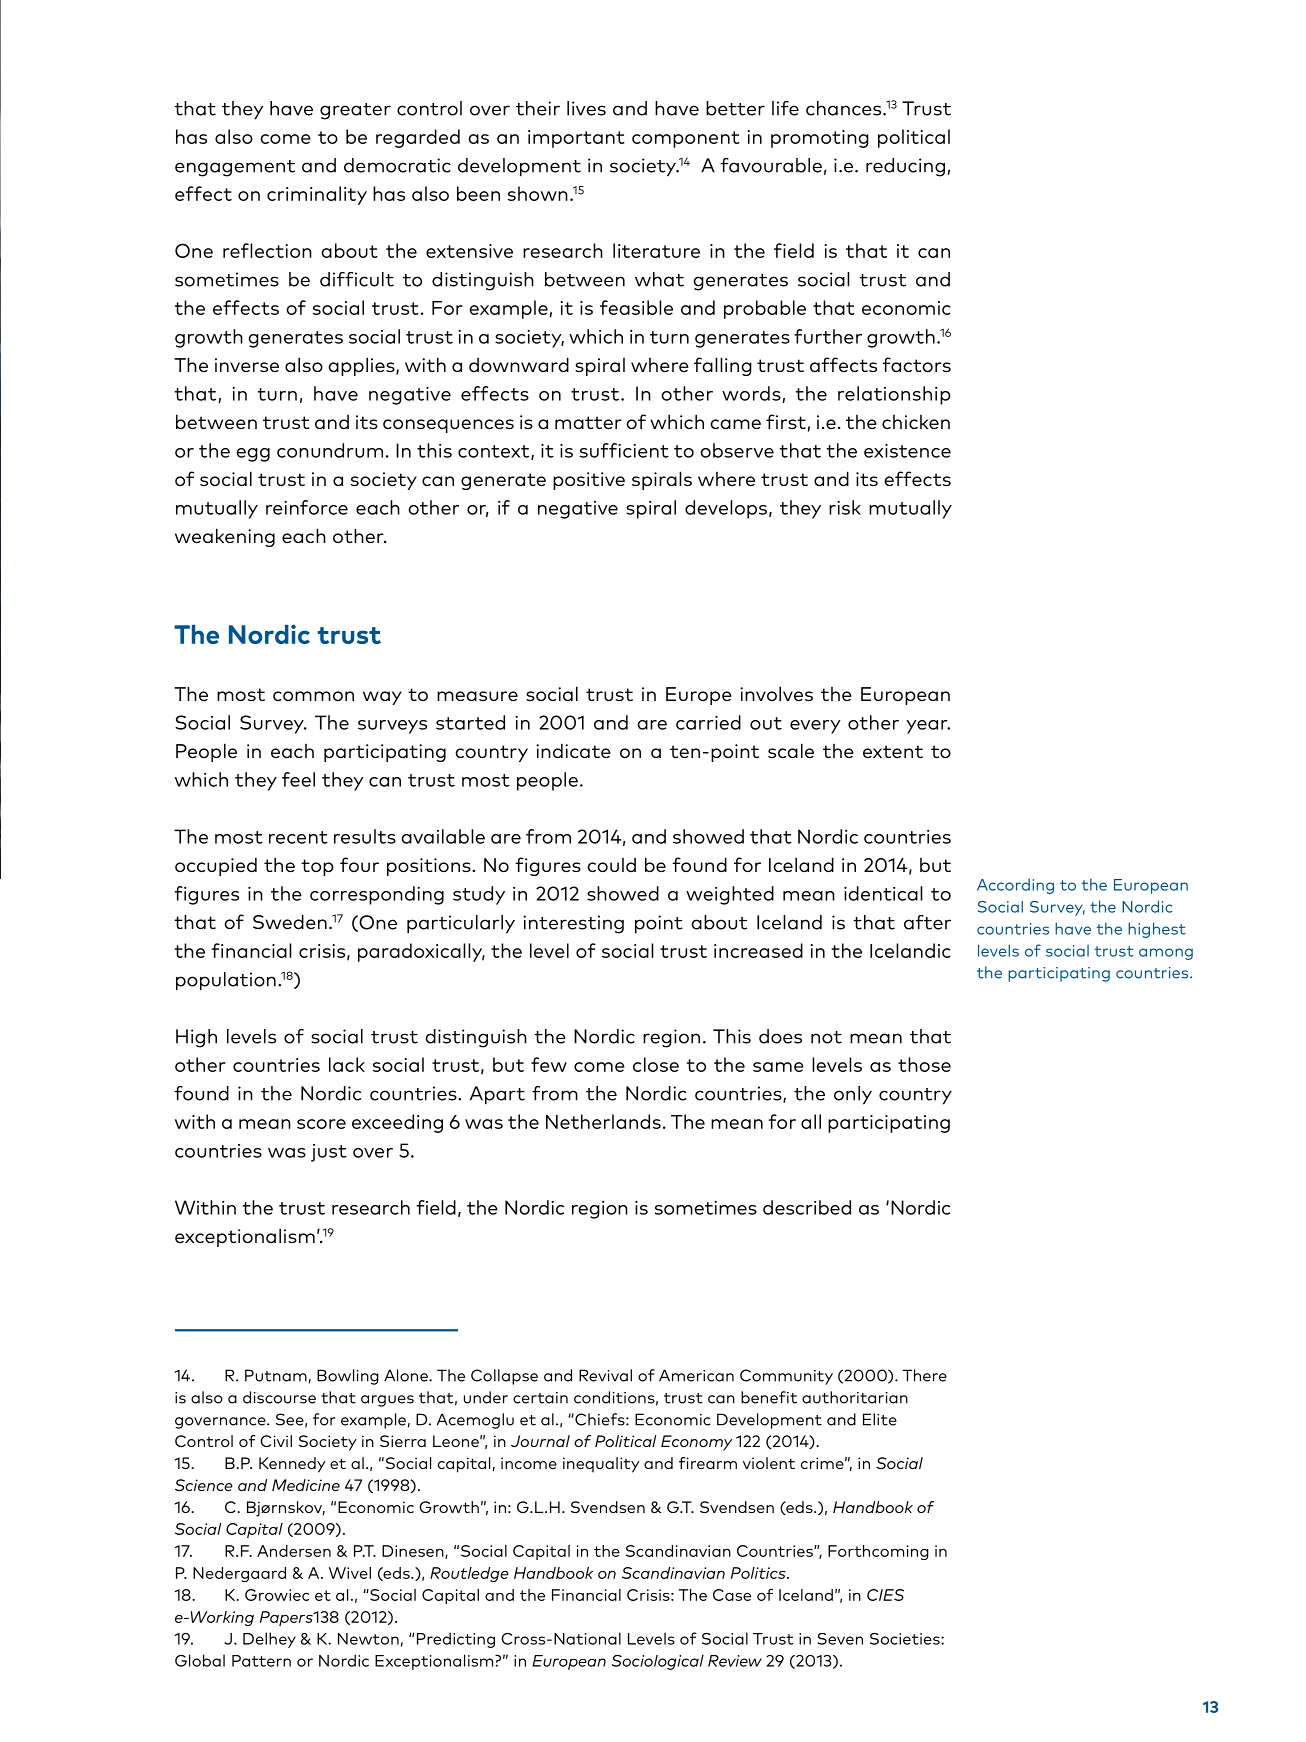  What do you see at coordinates (807, 1207) in the image?
I see `described` at bounding box center [807, 1207].
